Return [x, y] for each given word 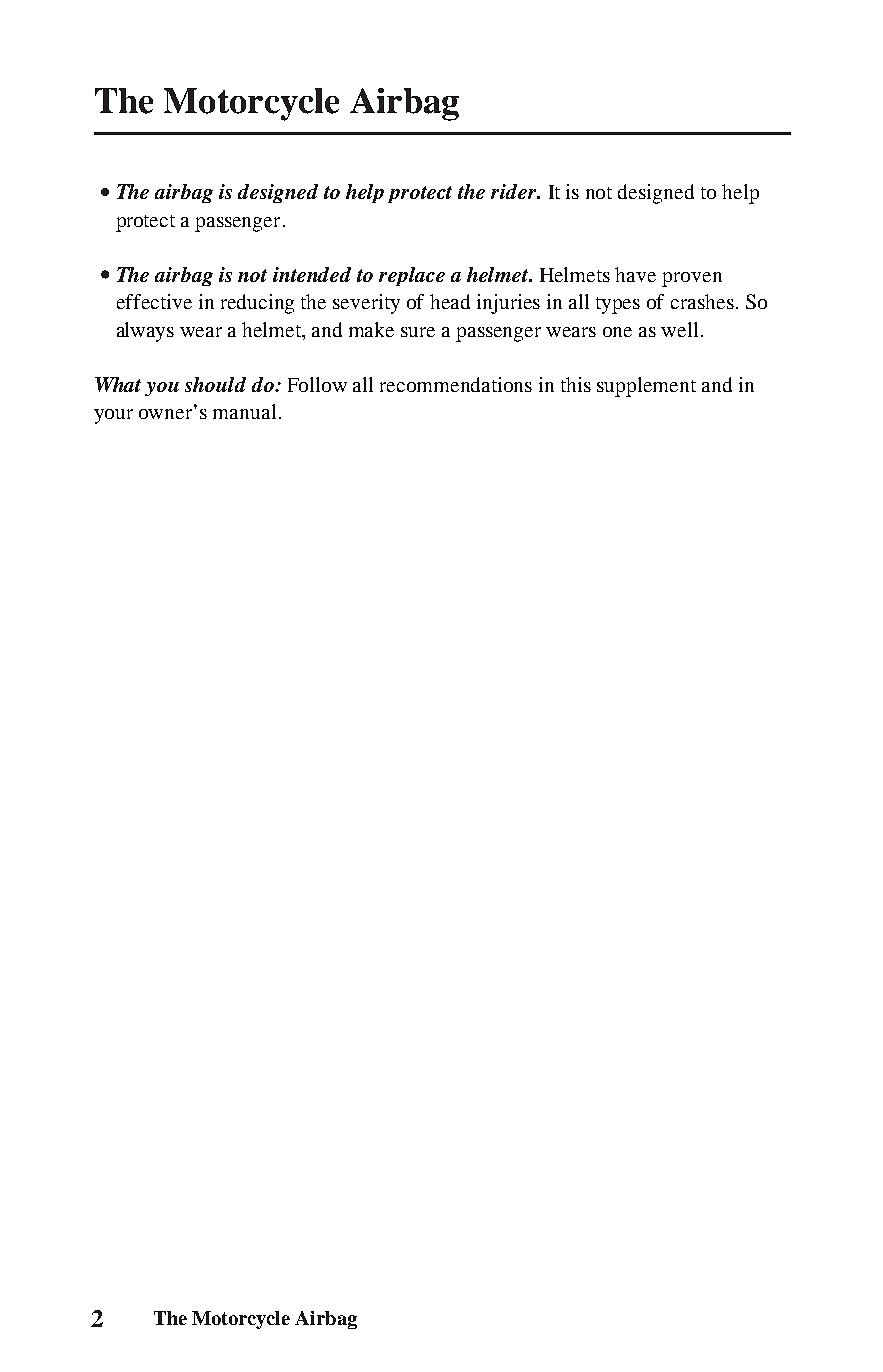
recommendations [456, 384]
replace [412, 276]
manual [244, 411]
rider [515, 191]
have [635, 274]
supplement [646, 387]
